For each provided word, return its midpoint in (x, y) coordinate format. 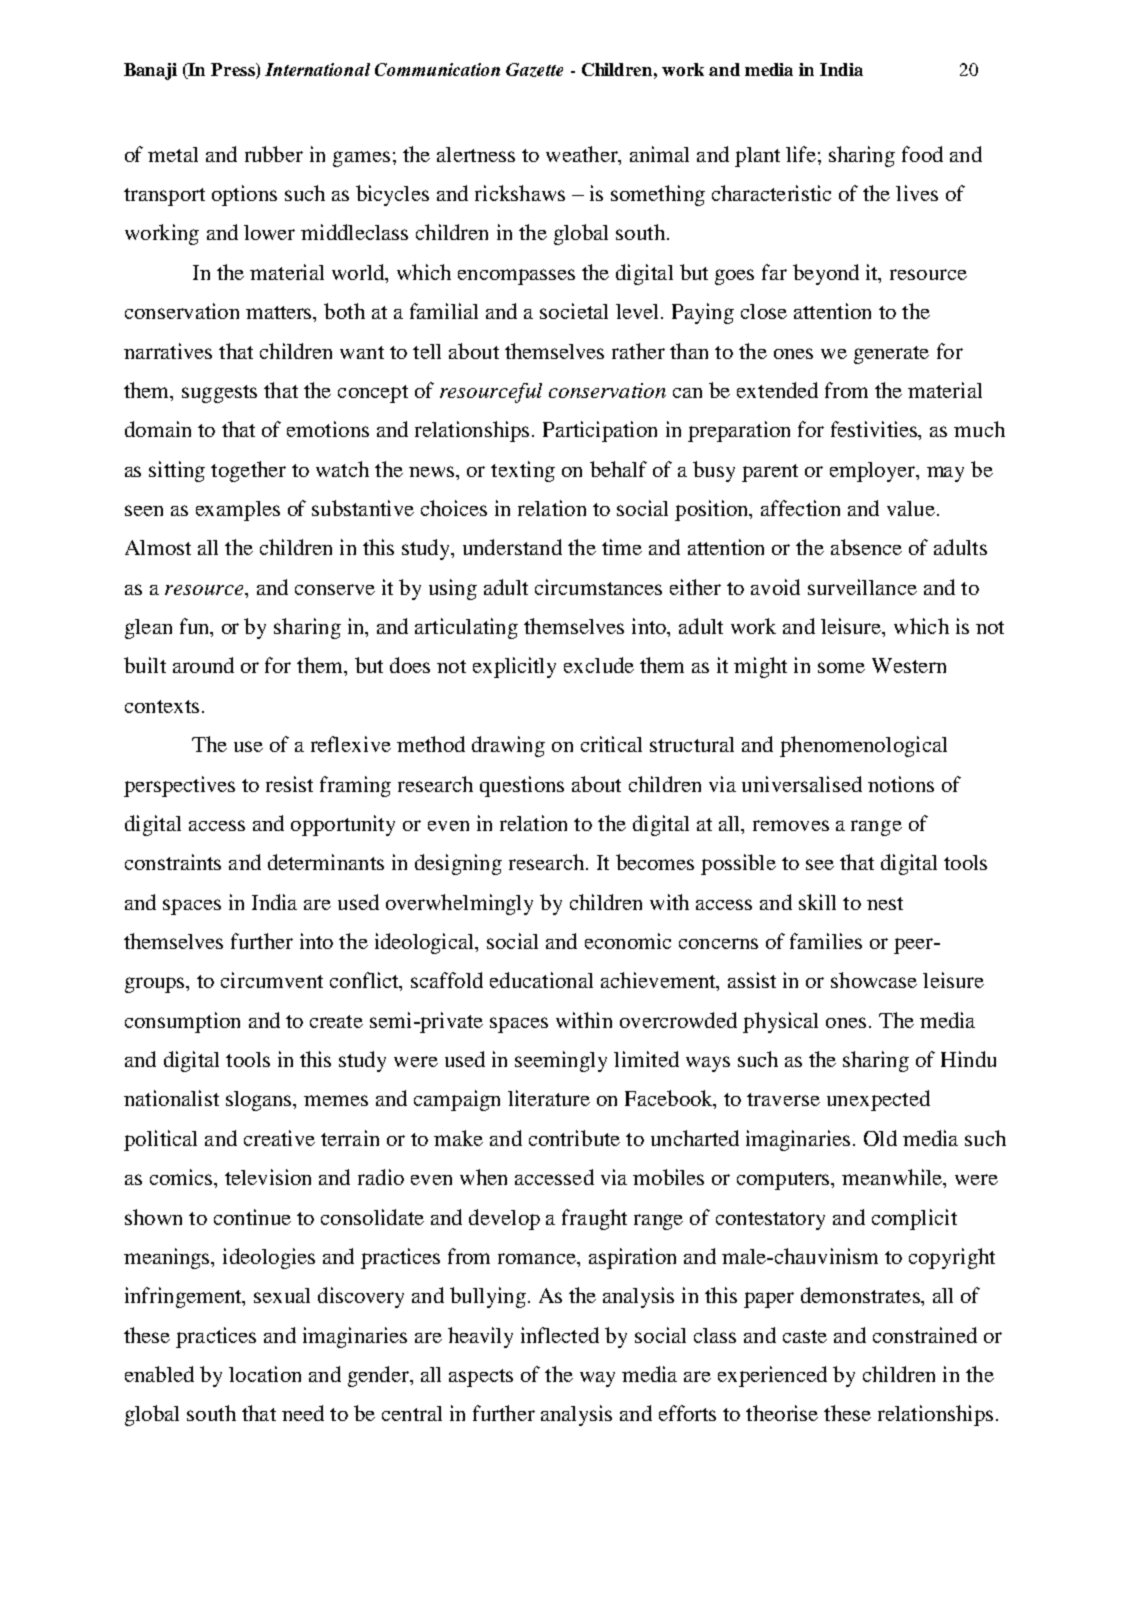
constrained (925, 1335)
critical (611, 744)
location (265, 1374)
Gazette (534, 70)
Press (234, 71)
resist (289, 784)
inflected (560, 1335)
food (922, 154)
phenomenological (863, 746)
